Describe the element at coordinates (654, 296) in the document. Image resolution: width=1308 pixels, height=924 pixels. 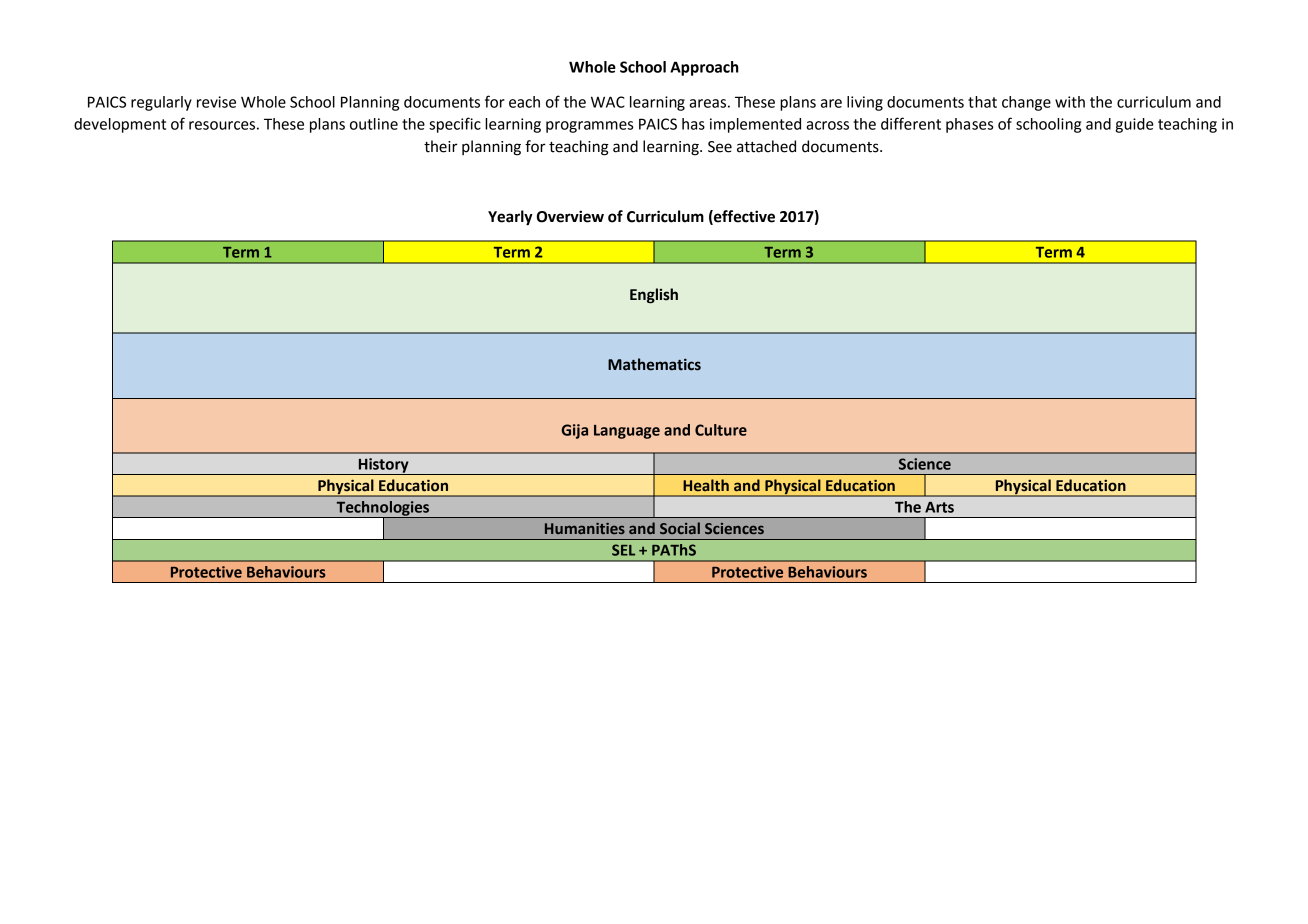
I see `English` at that location.
